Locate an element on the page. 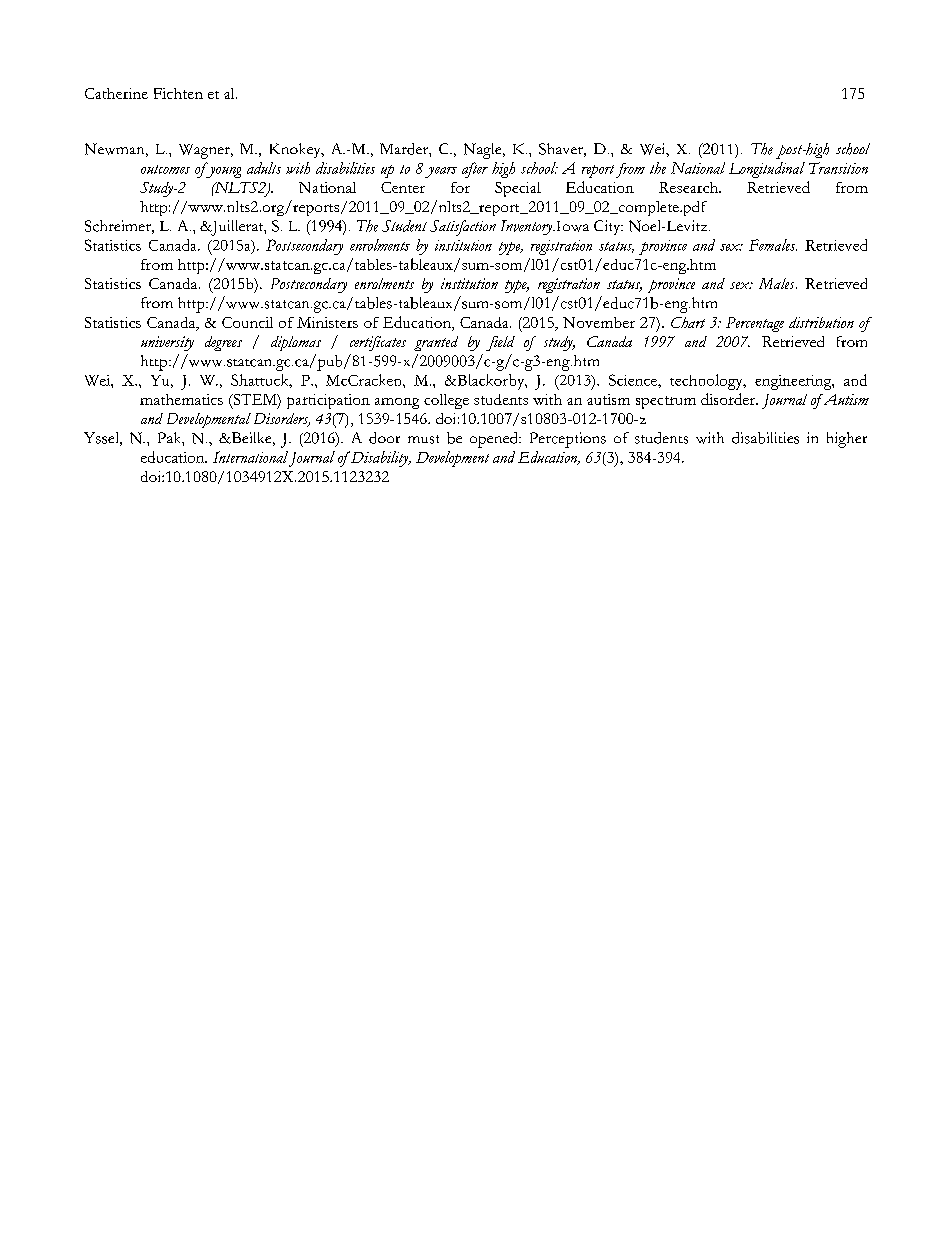 The image size is (952, 1233). Catherine is located at coordinates (116, 93).
